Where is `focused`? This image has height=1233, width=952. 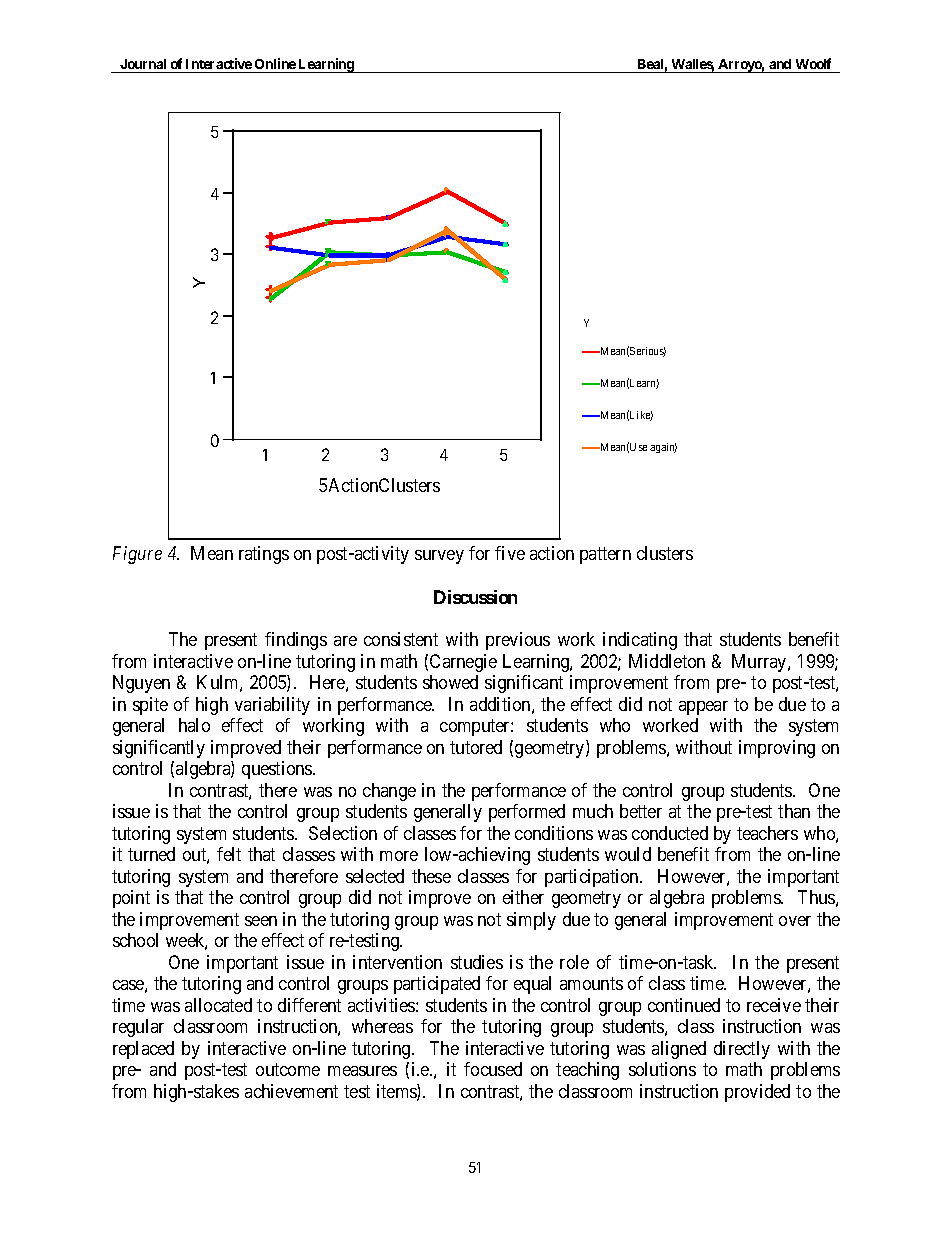 focused is located at coordinates (493, 1069).
